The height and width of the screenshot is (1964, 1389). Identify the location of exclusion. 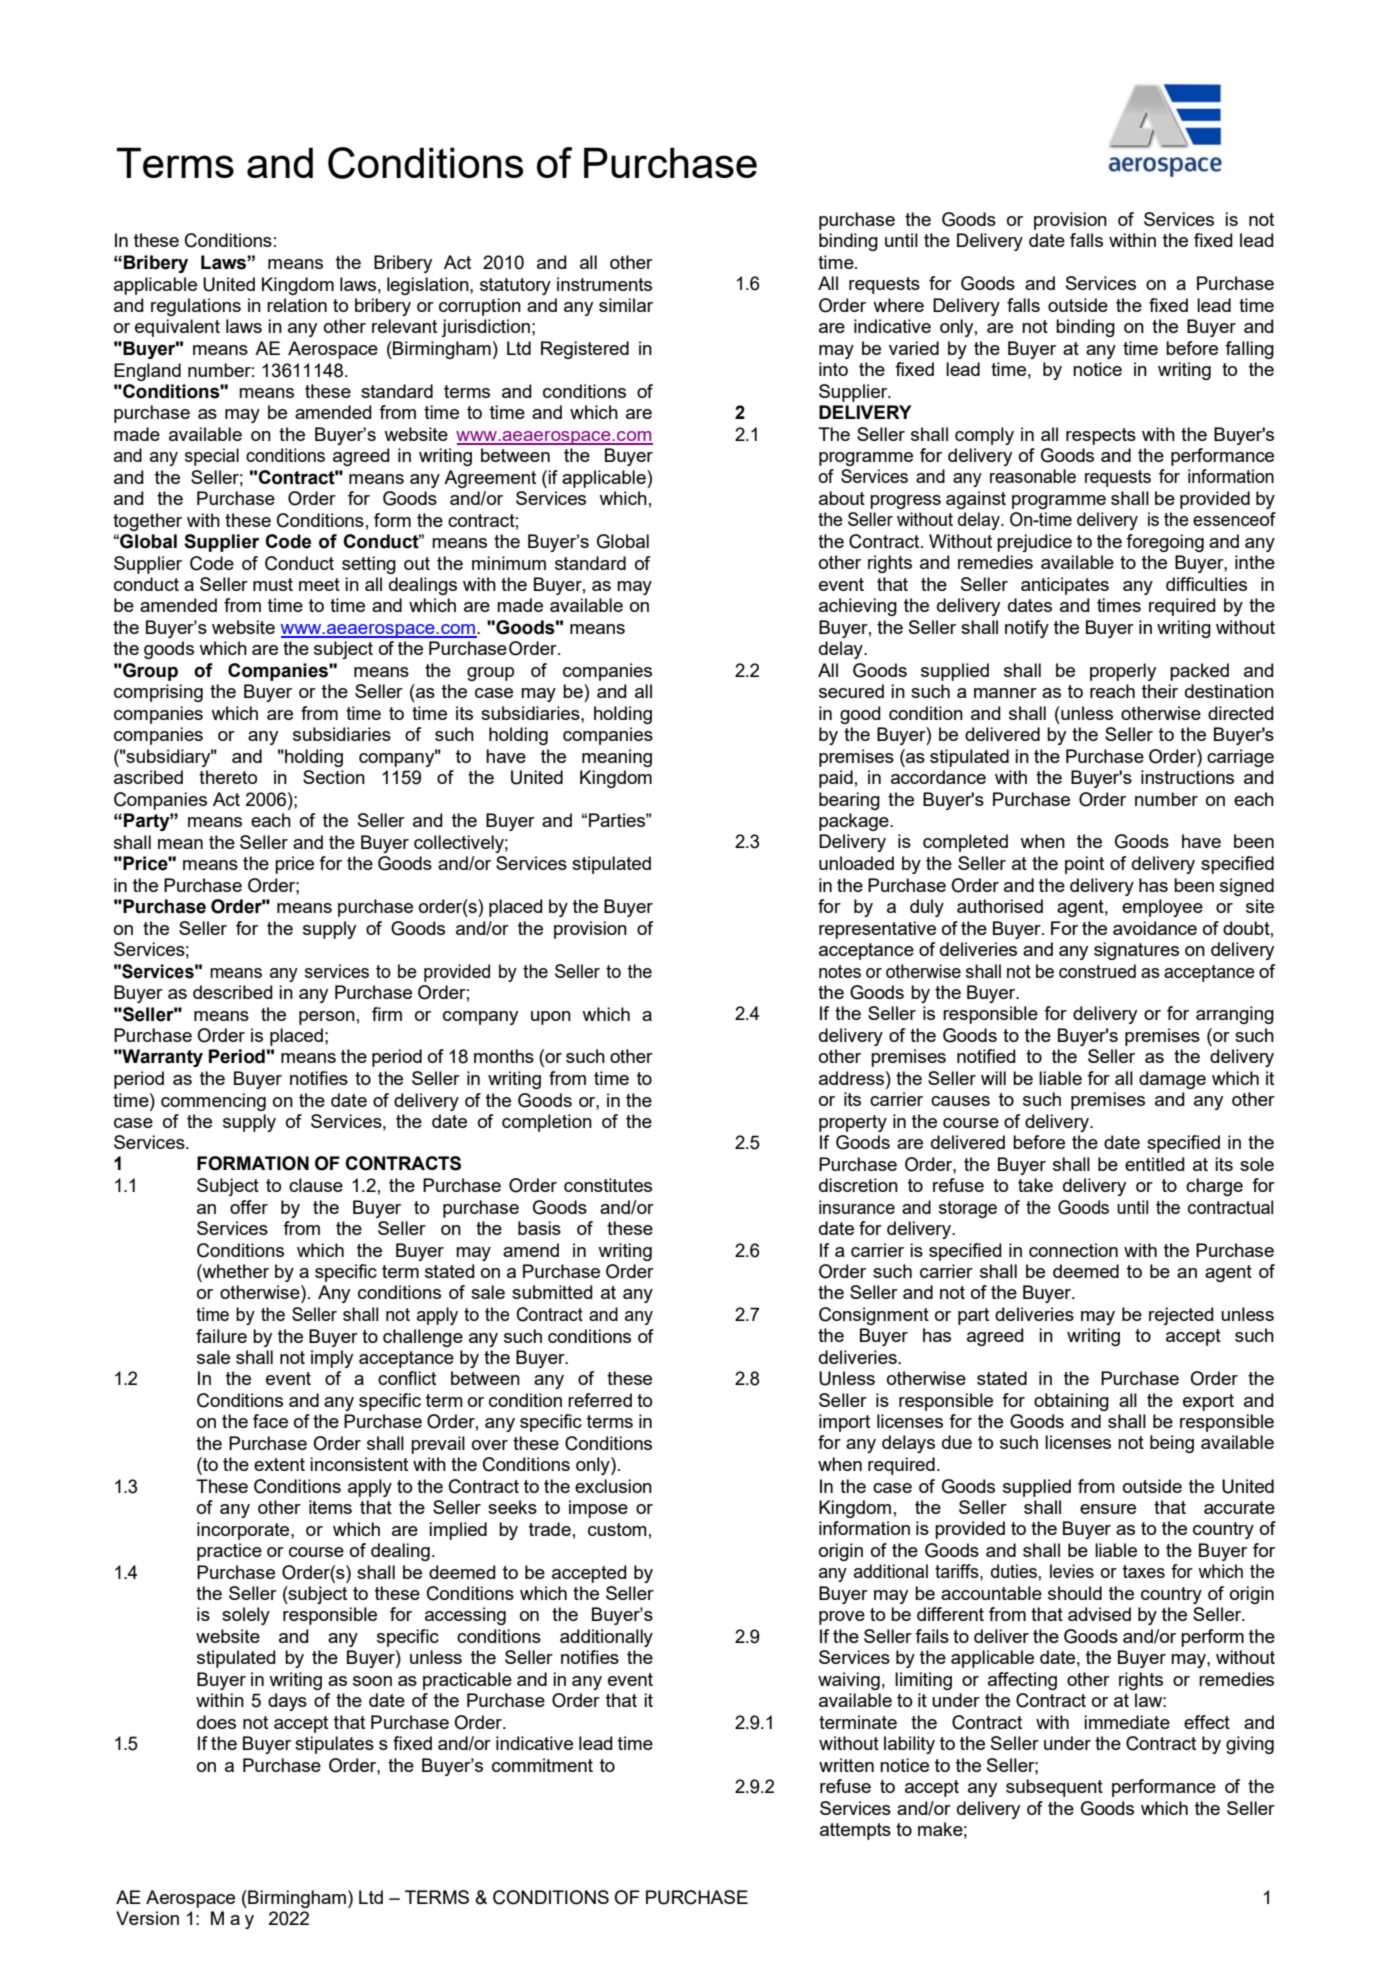
(613, 1486).
